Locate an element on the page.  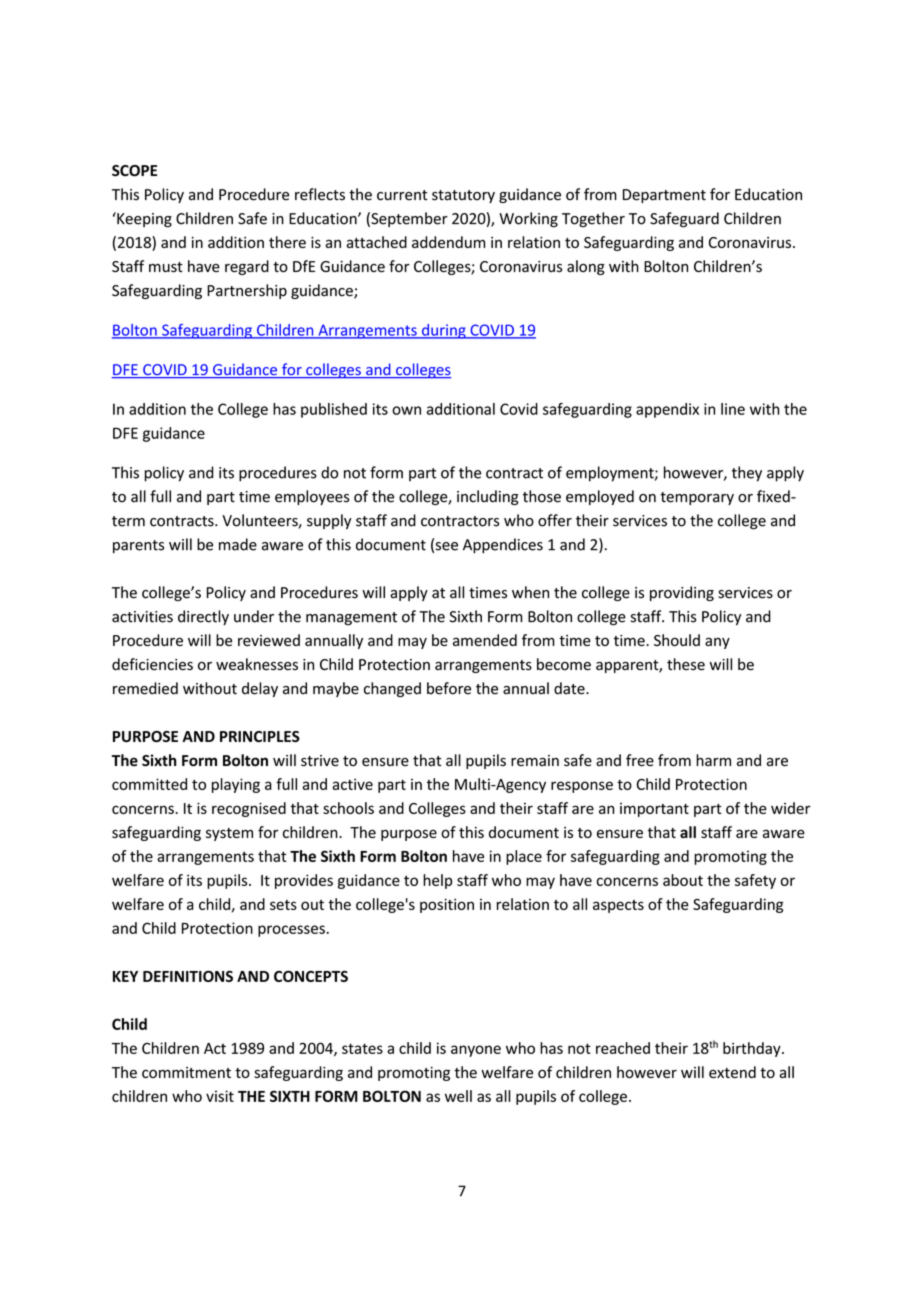
anyone is located at coordinates (476, 1051).
